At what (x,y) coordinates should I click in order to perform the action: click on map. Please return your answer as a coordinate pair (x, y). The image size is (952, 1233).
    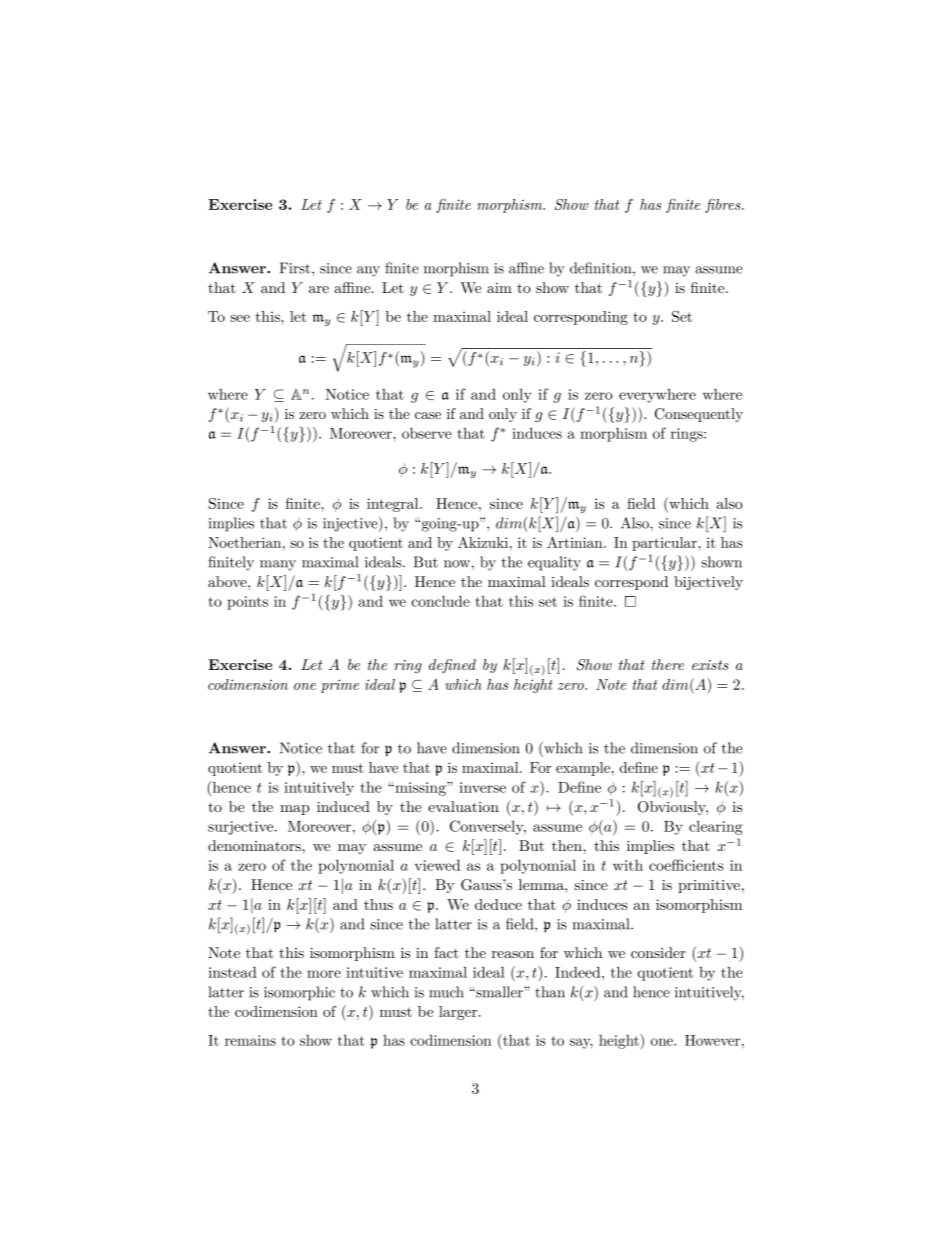
    Looking at the image, I should click on (295, 810).
